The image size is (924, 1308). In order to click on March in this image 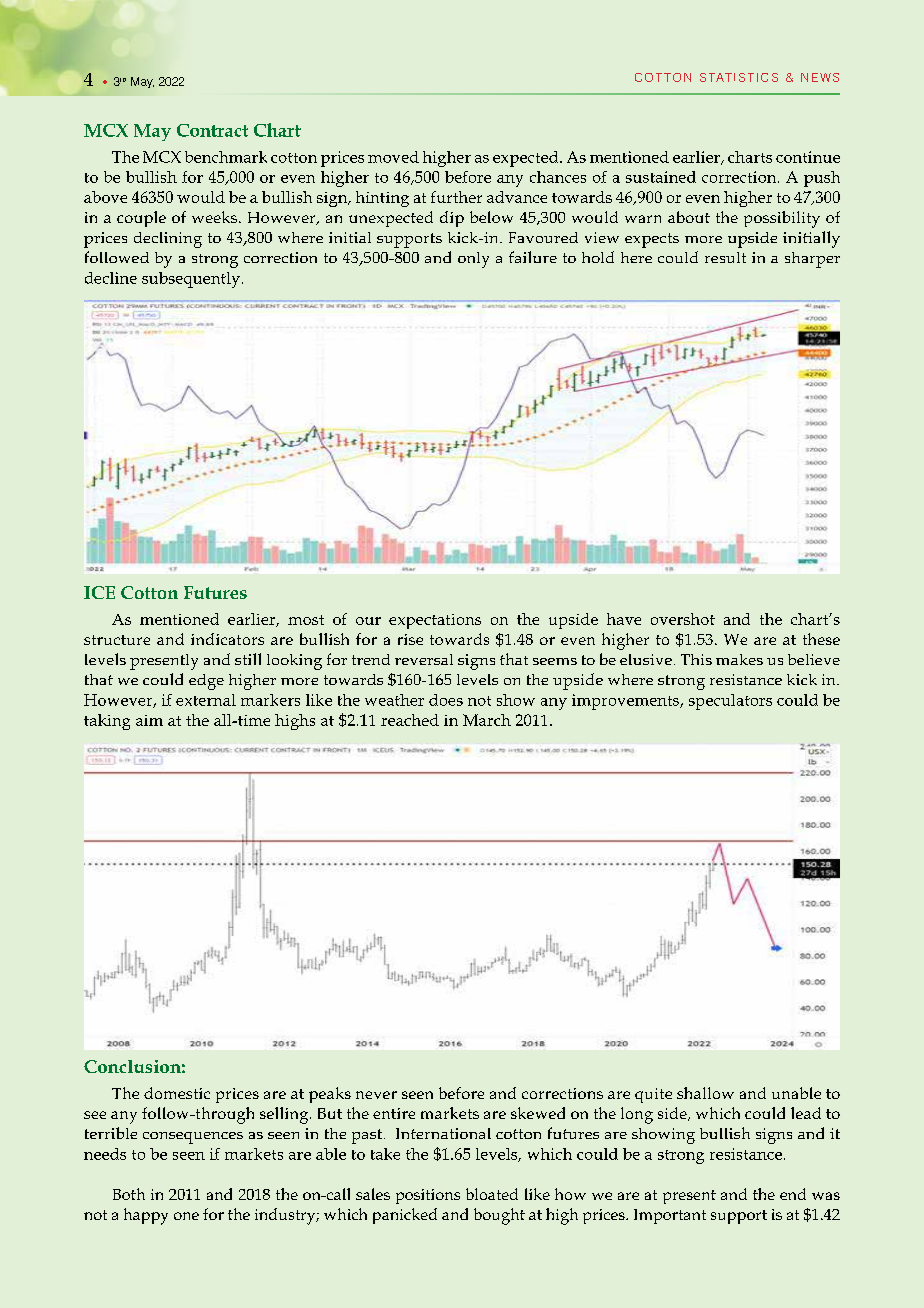, I will do `click(487, 720)`.
